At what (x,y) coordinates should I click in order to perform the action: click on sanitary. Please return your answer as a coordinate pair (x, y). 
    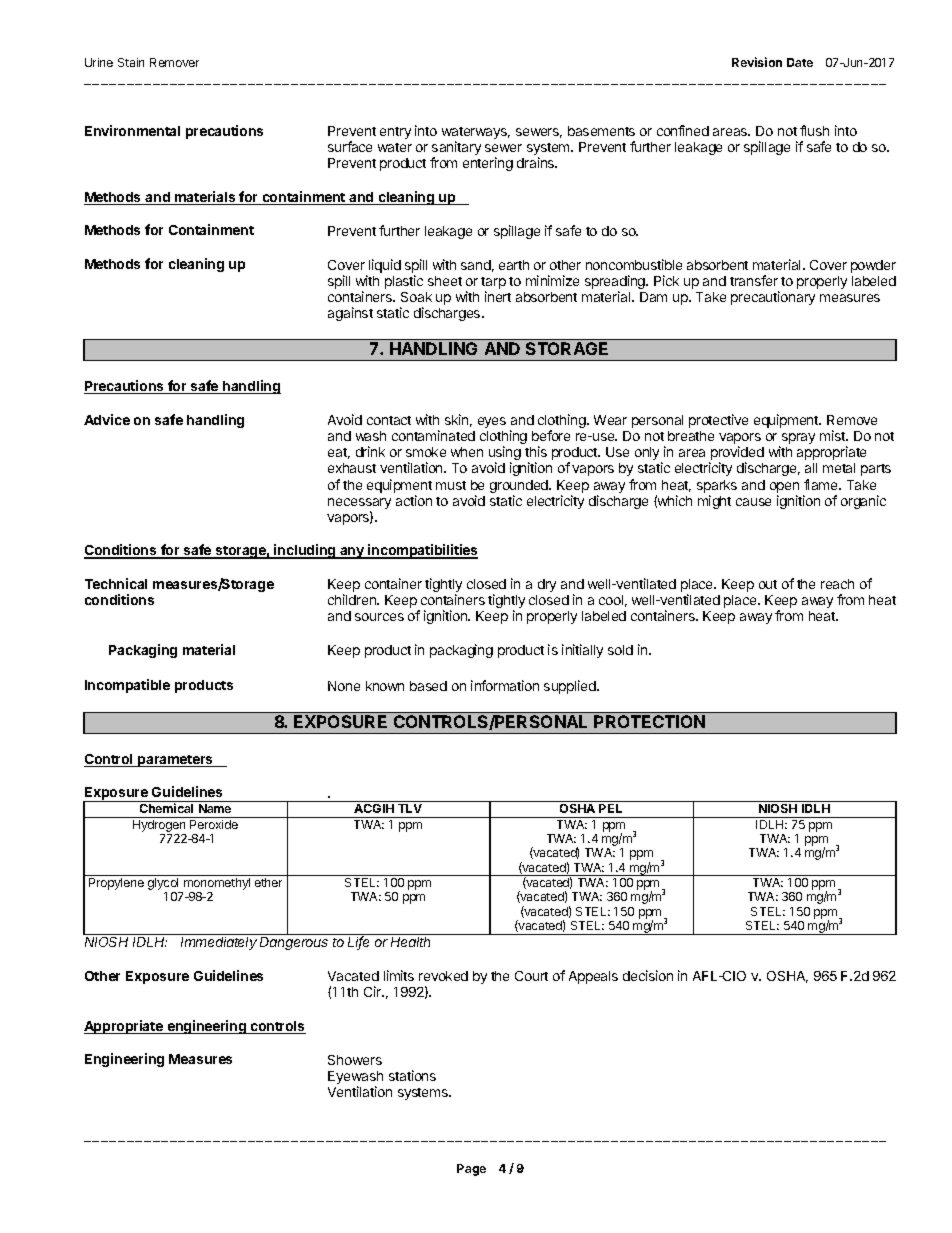
    Looking at the image, I should click on (456, 149).
